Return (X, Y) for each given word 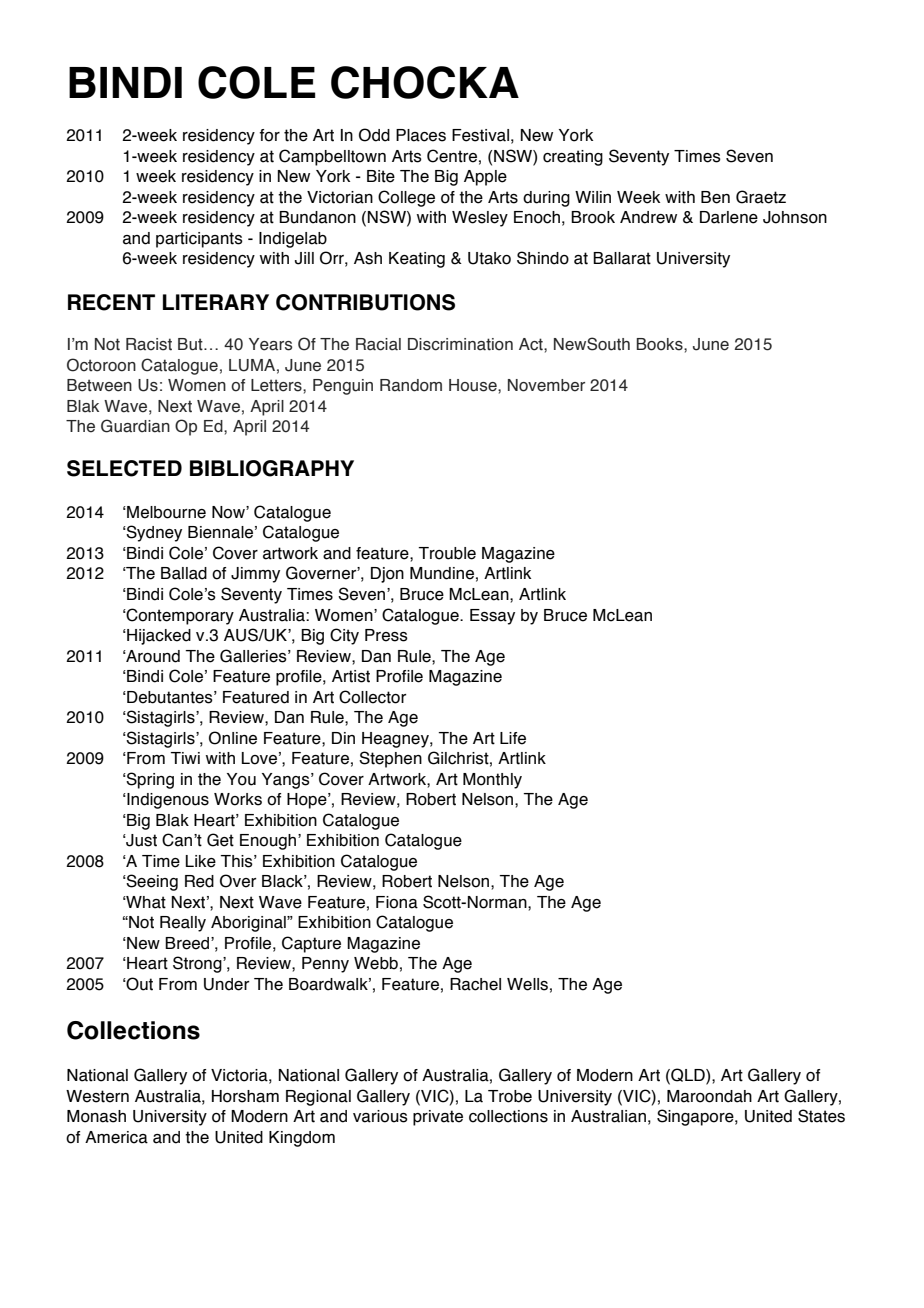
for (269, 135)
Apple (485, 178)
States (821, 1116)
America (116, 1137)
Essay (492, 617)
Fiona (397, 902)
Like (201, 861)
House (474, 385)
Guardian (135, 426)
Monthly (492, 781)
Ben (715, 197)
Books (661, 344)
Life (513, 738)
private (438, 1118)
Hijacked (158, 637)
